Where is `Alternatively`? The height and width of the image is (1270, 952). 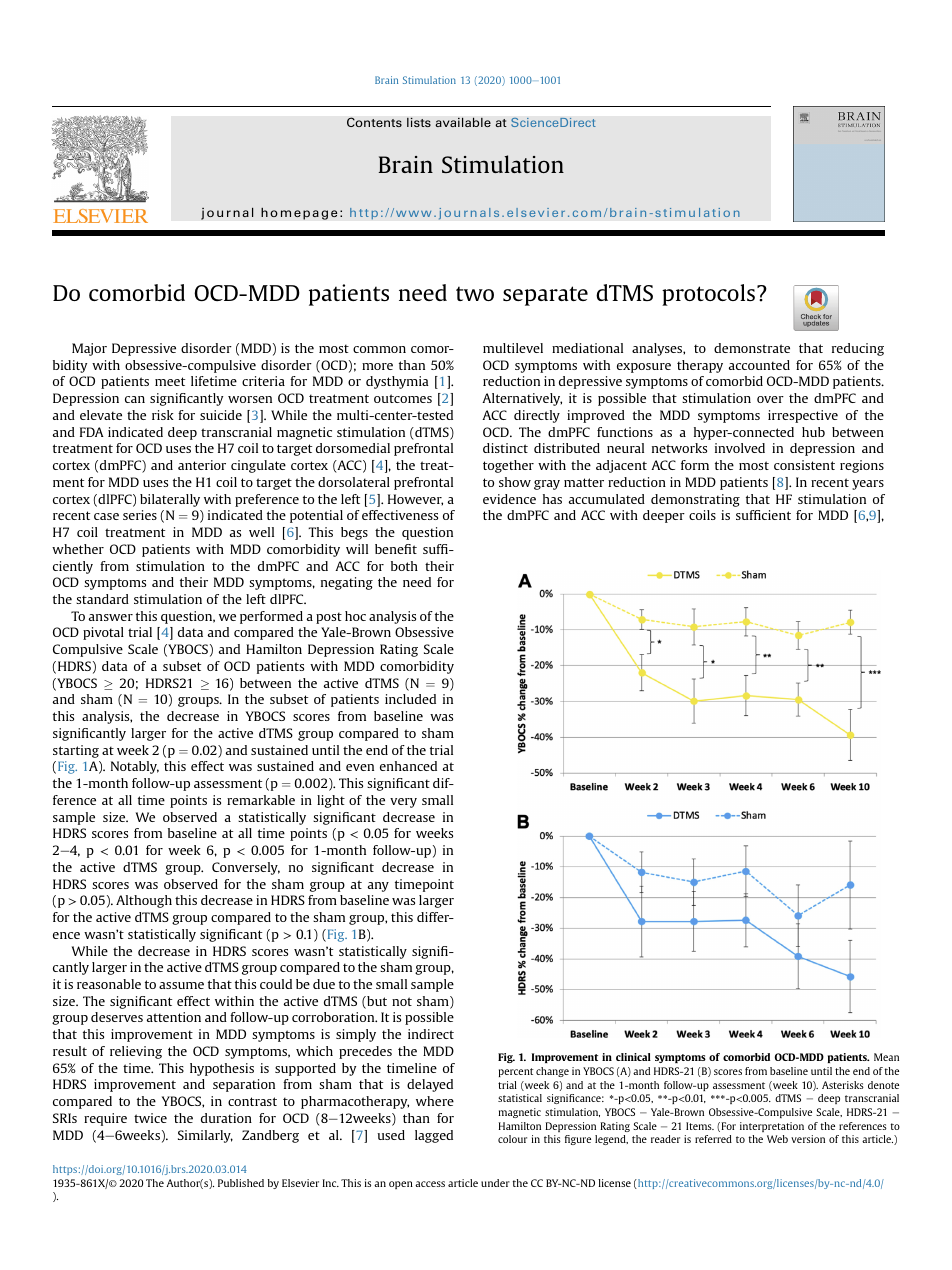
Alternatively is located at coordinates (522, 399).
